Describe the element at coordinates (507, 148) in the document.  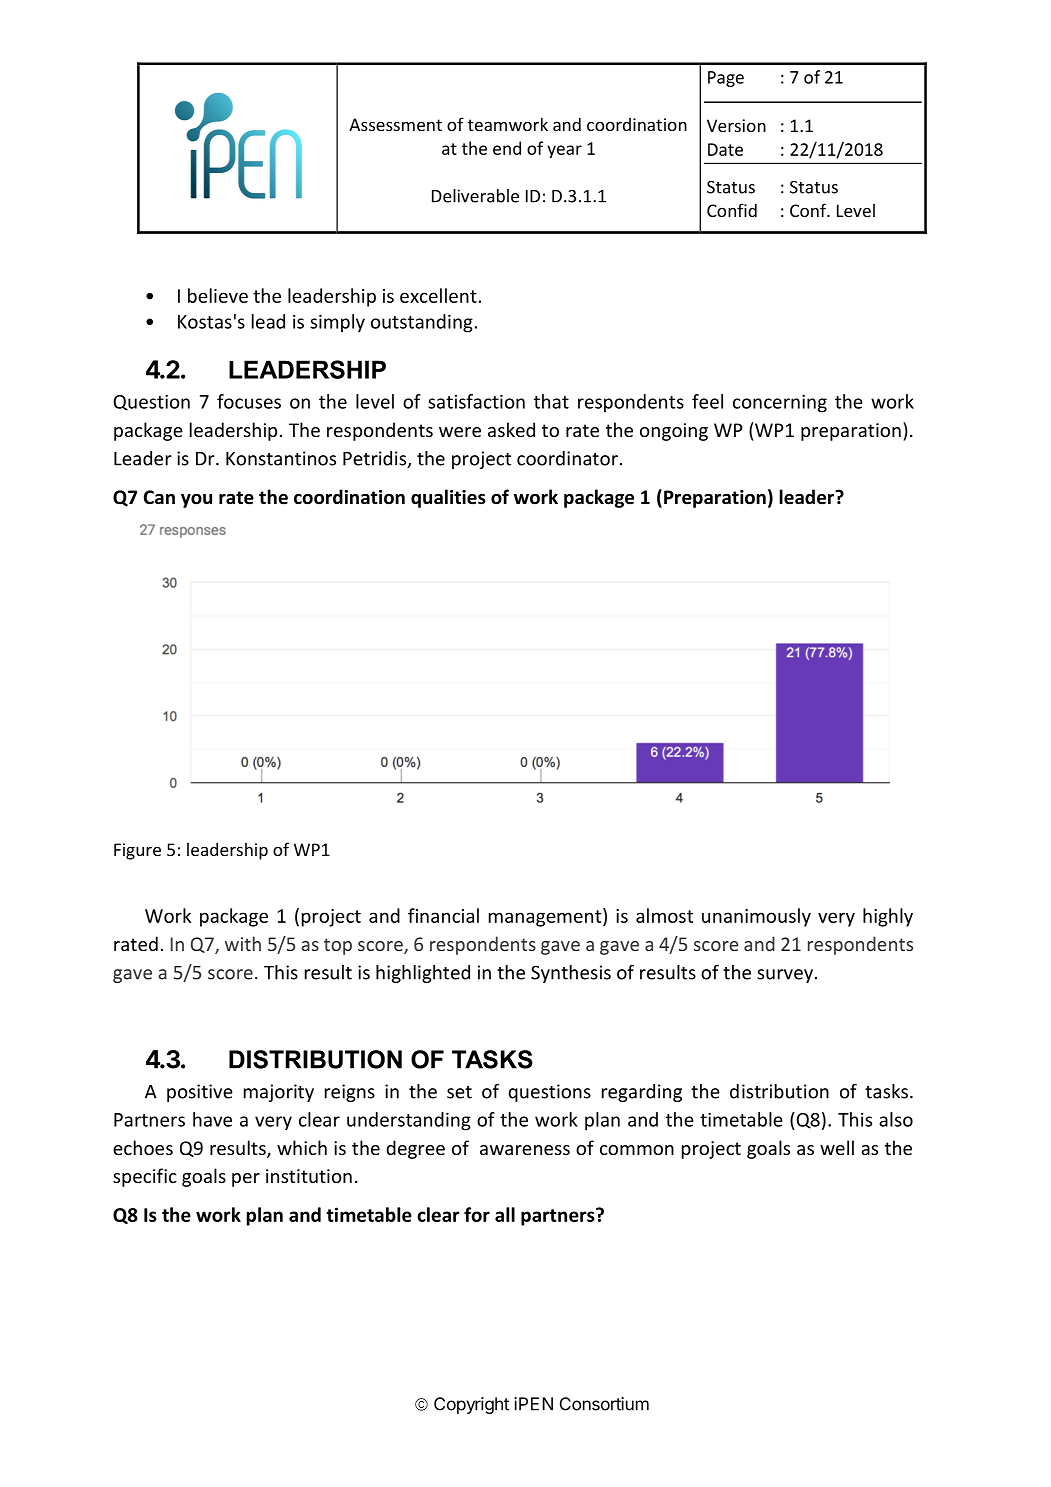
I see `end` at that location.
